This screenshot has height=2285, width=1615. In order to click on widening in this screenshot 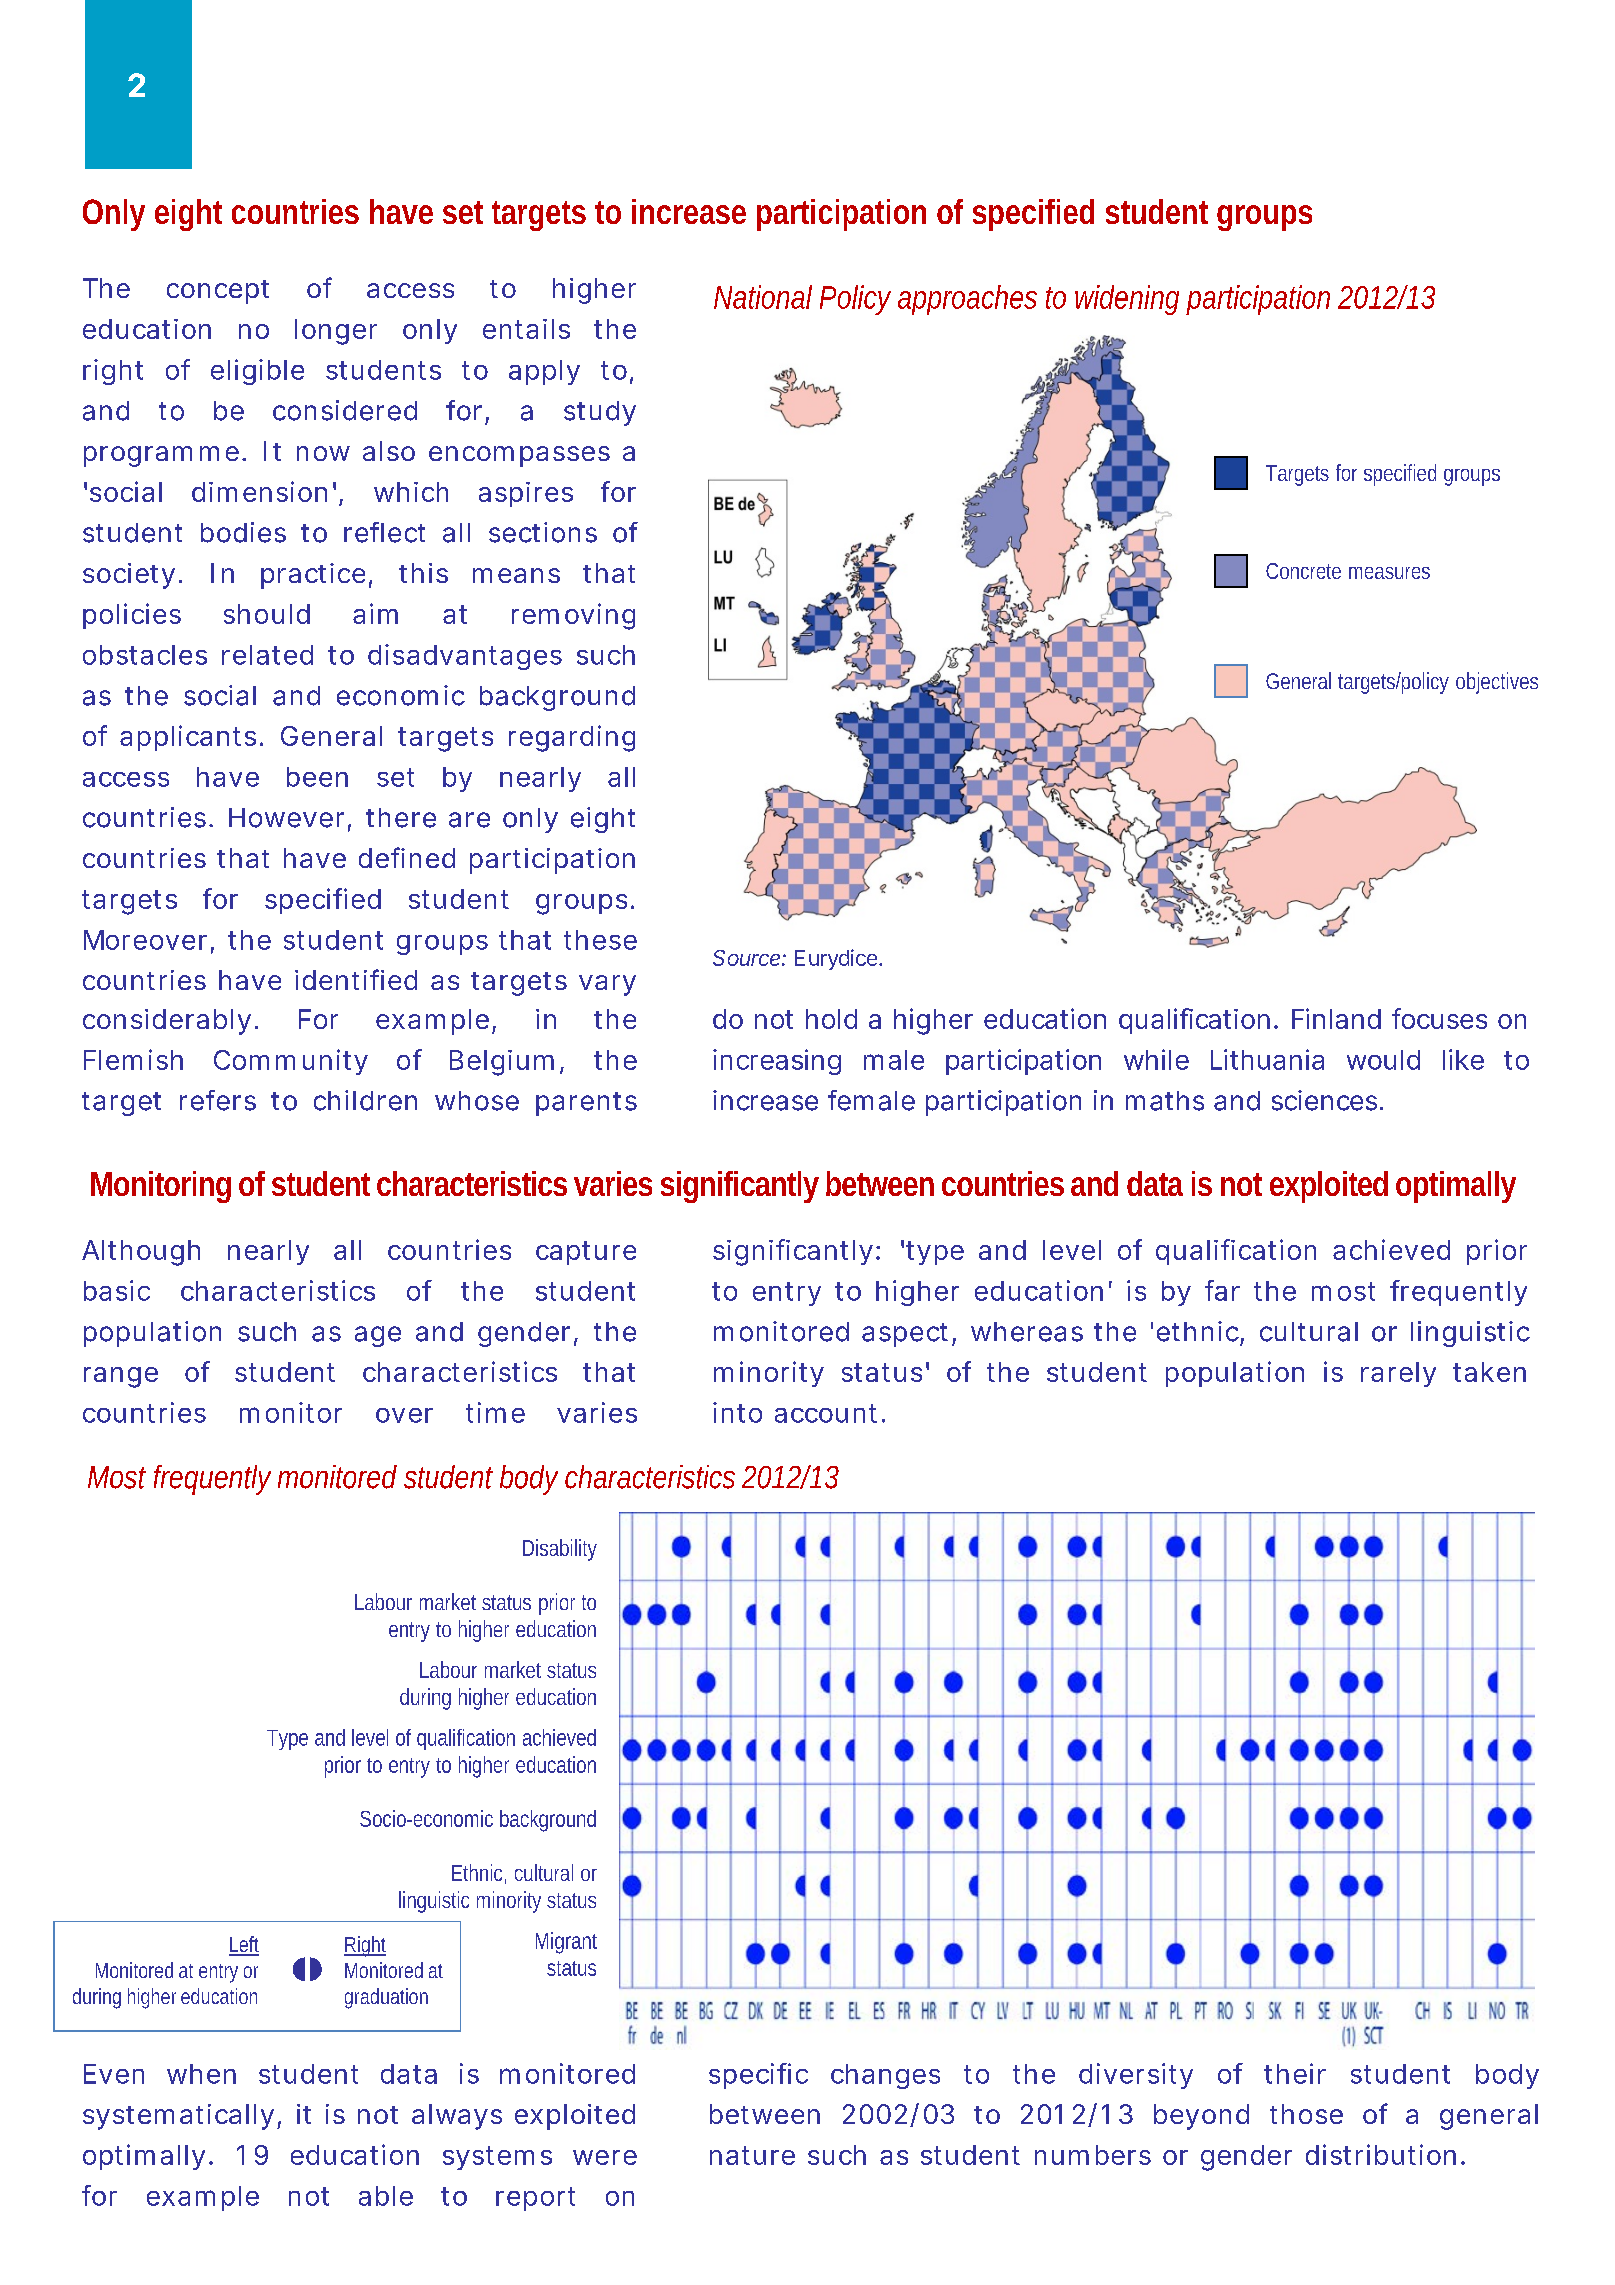, I will do `click(1127, 300)`.
